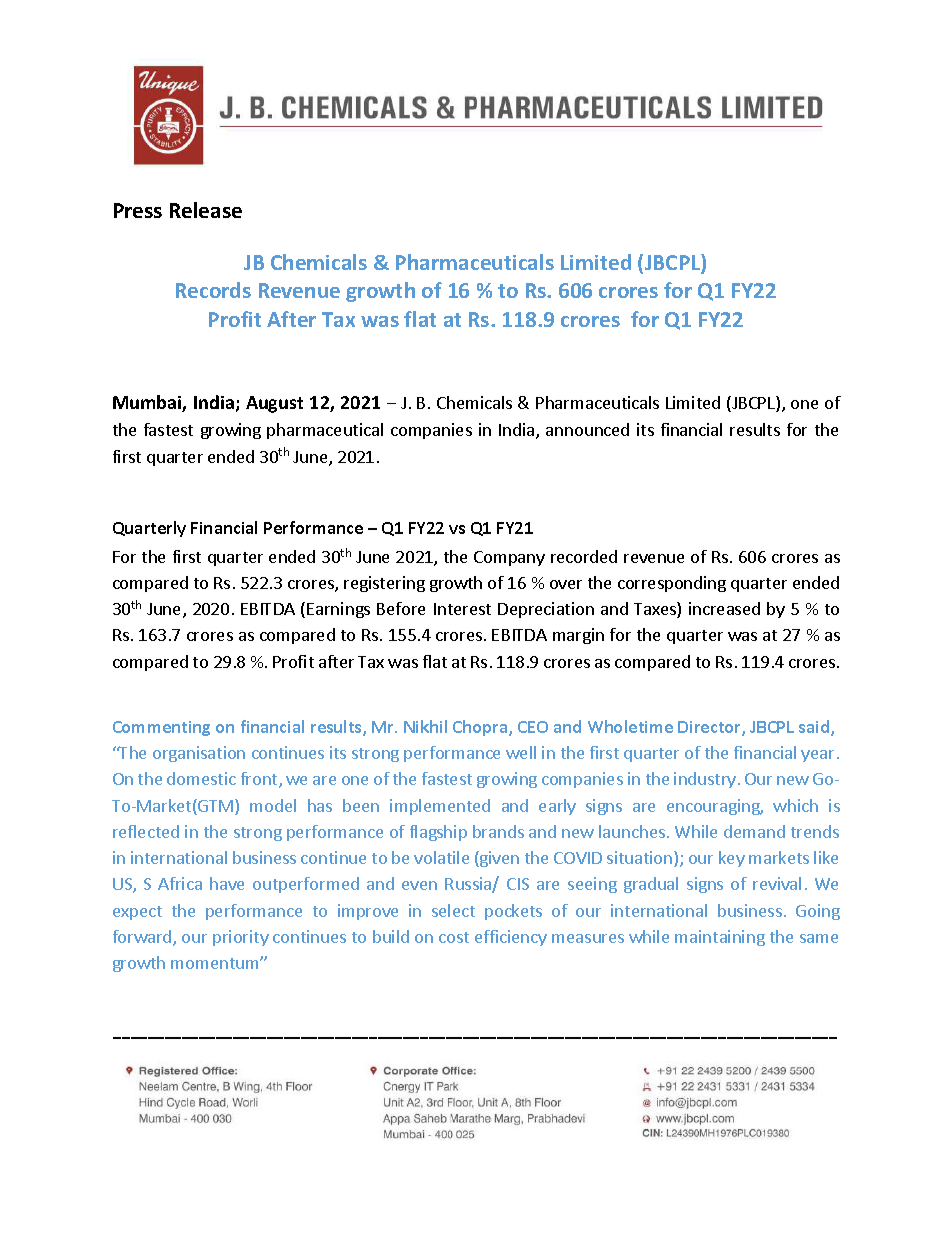 Image resolution: width=952 pixels, height=1233 pixels. I want to click on Company, so click(509, 558).
